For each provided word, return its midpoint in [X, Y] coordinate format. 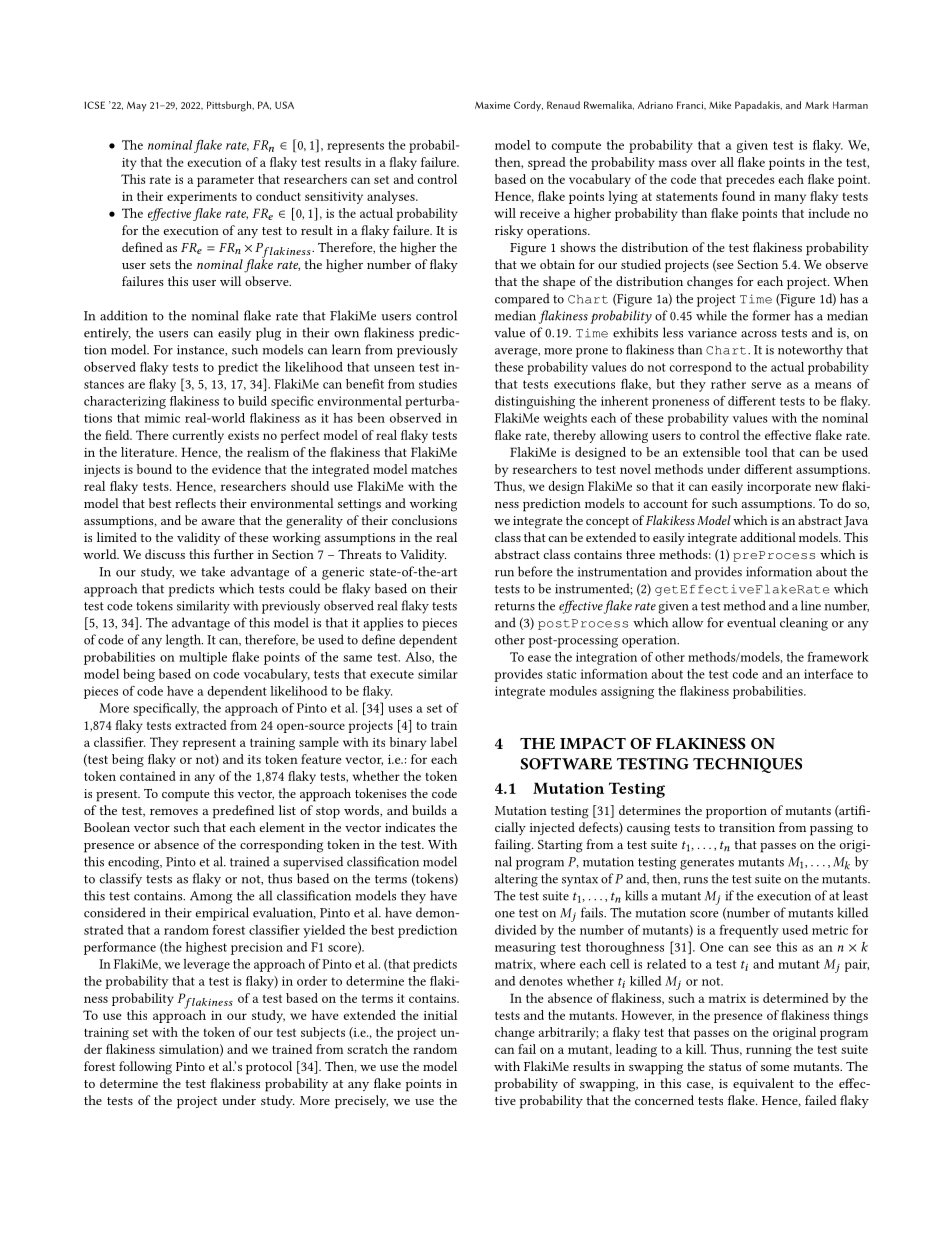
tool [756, 452]
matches [434, 469]
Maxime [492, 105]
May [137, 106]
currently [198, 436]
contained [148, 776]
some [775, 1068]
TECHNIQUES [747, 765]
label [443, 742]
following [145, 1068]
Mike [720, 105]
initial [440, 1015]
